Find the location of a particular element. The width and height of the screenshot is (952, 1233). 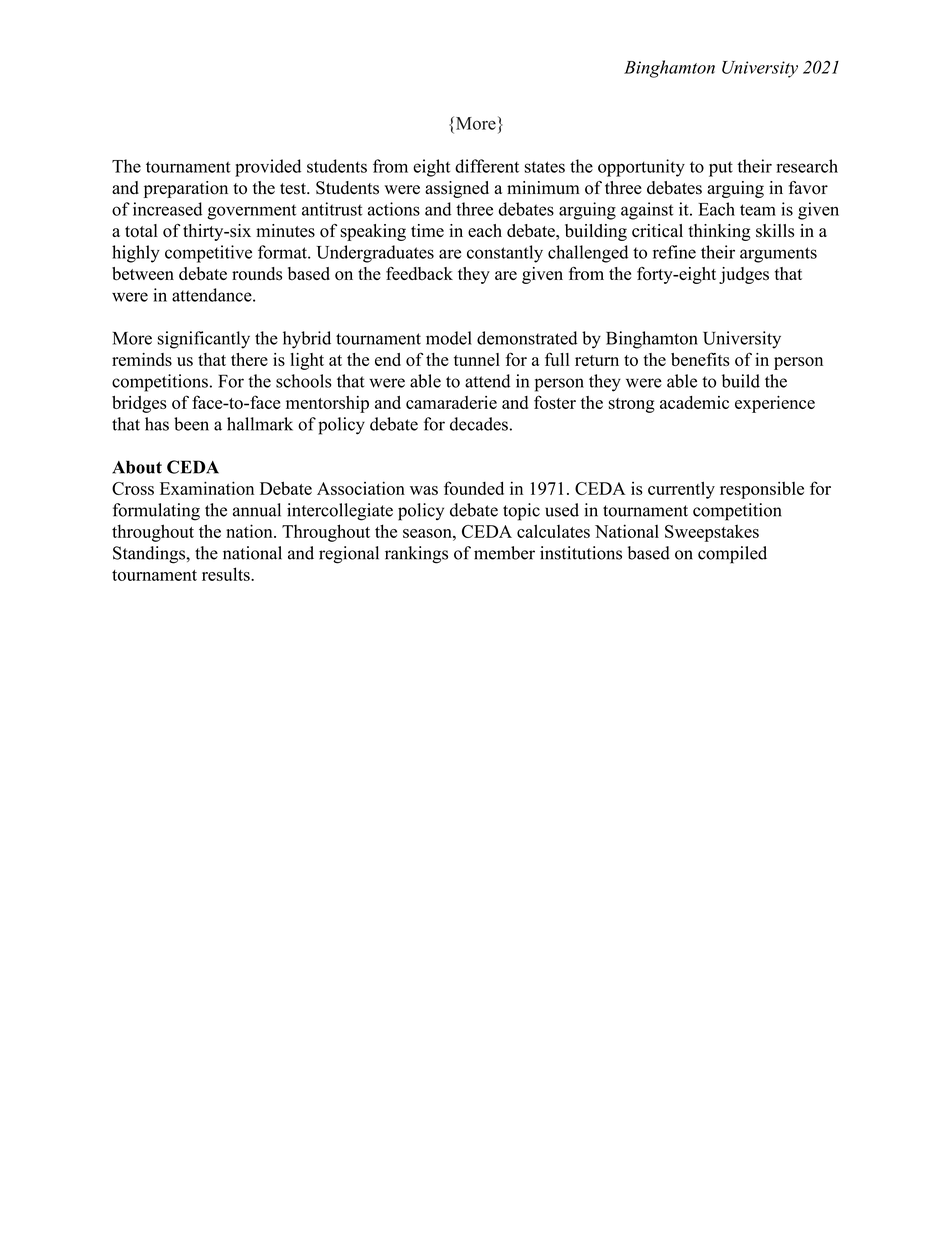

model is located at coordinates (449, 338).
